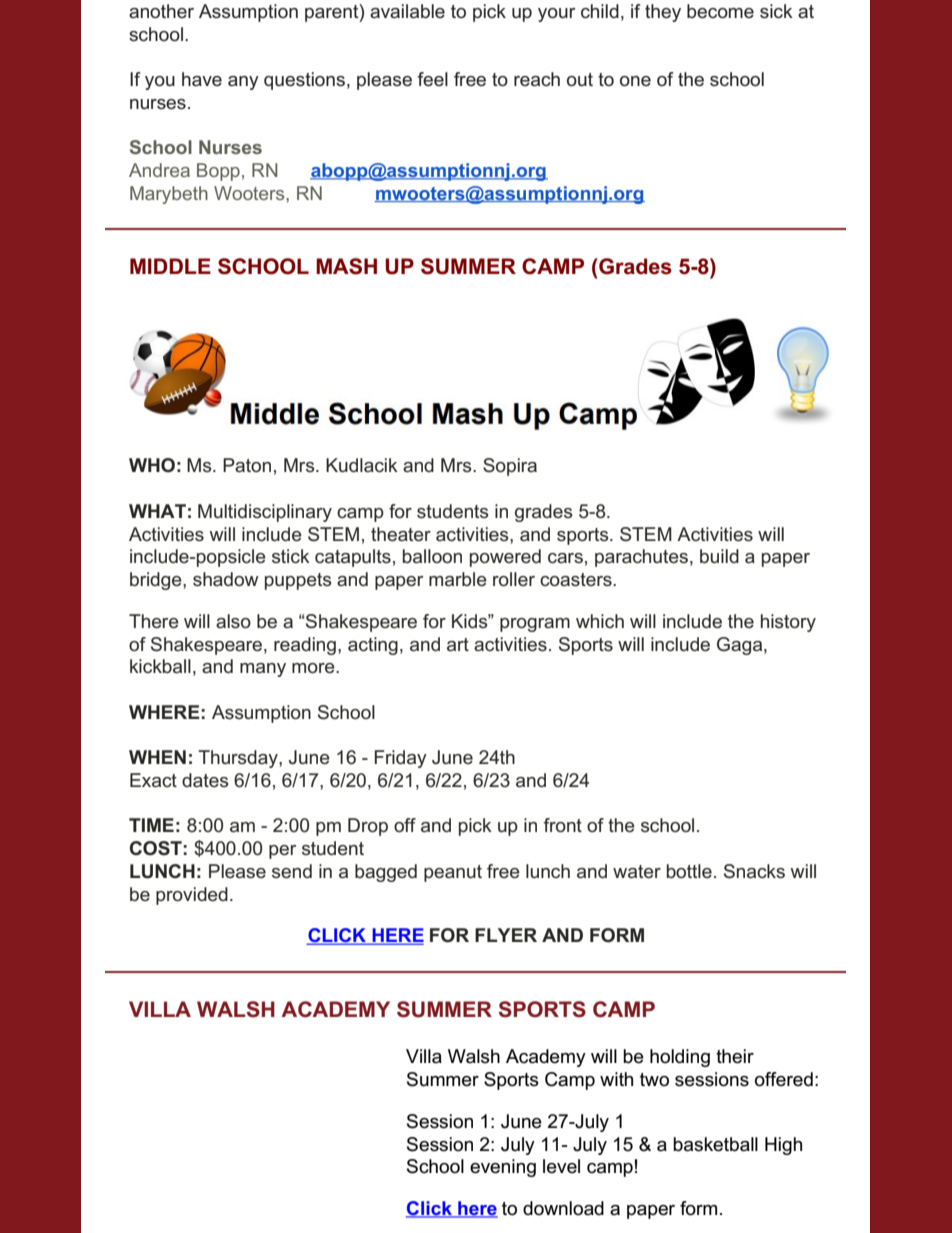  What do you see at coordinates (503, 1168) in the screenshot?
I see `evening` at bounding box center [503, 1168].
